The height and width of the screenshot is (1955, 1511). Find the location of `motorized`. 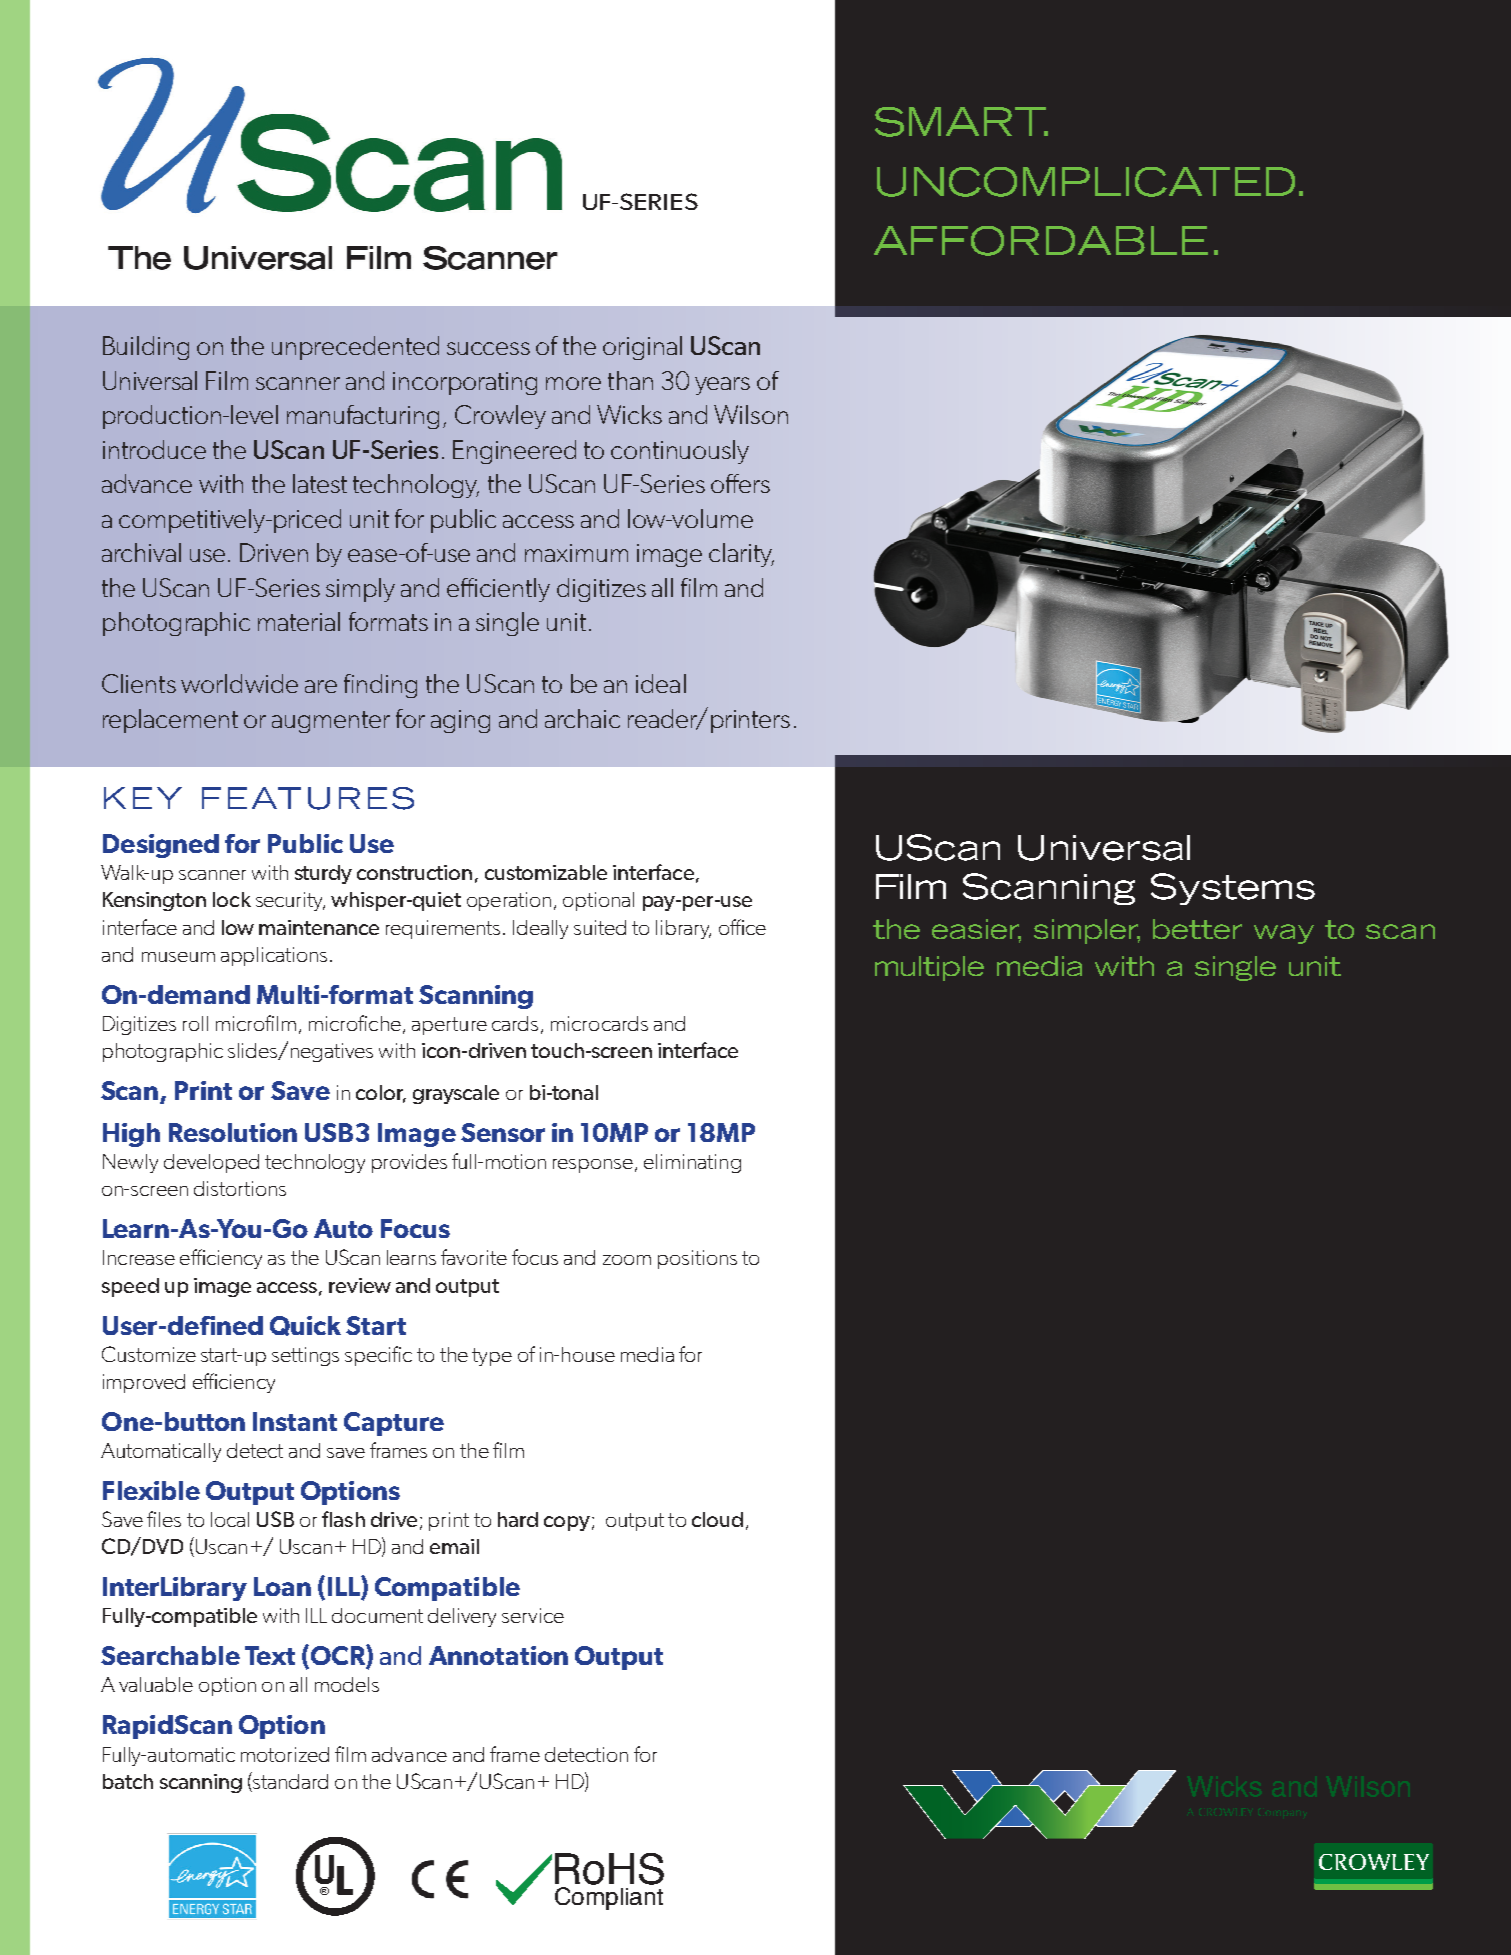

motorized is located at coordinates (285, 1754).
